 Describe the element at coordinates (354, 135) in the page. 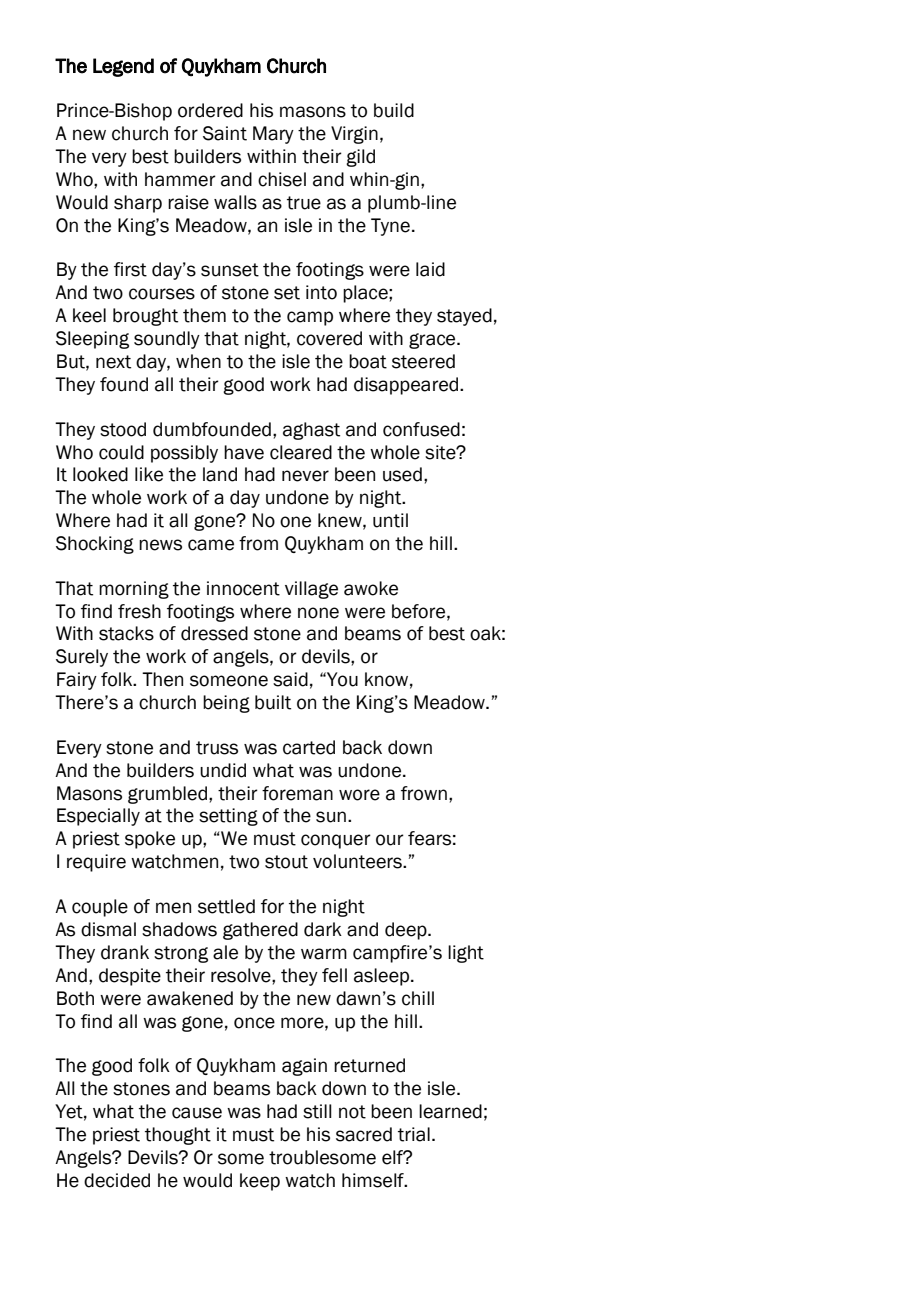

I see `Virgin` at that location.
